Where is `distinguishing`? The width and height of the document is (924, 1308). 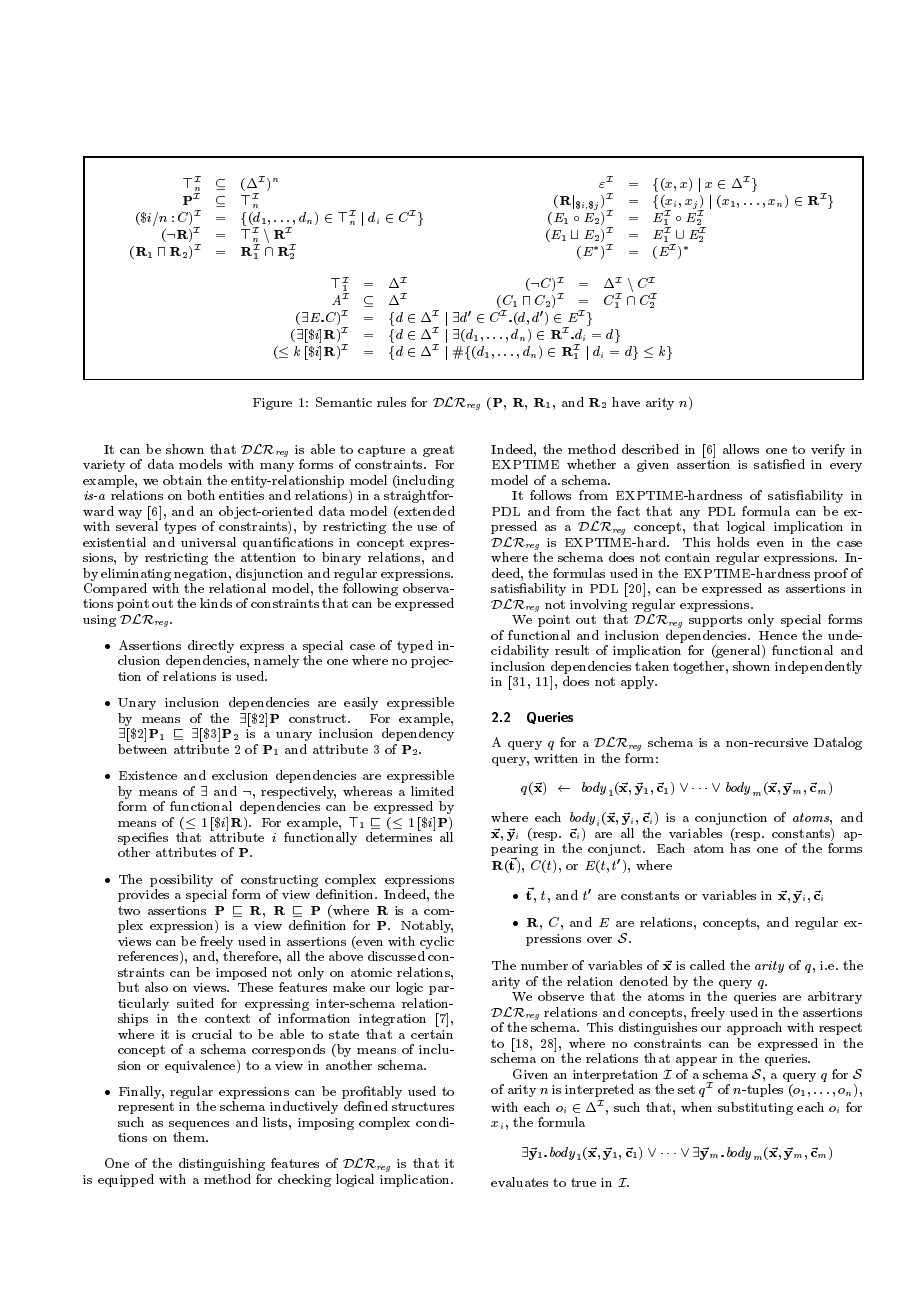 distinguishing is located at coordinates (222, 1166).
